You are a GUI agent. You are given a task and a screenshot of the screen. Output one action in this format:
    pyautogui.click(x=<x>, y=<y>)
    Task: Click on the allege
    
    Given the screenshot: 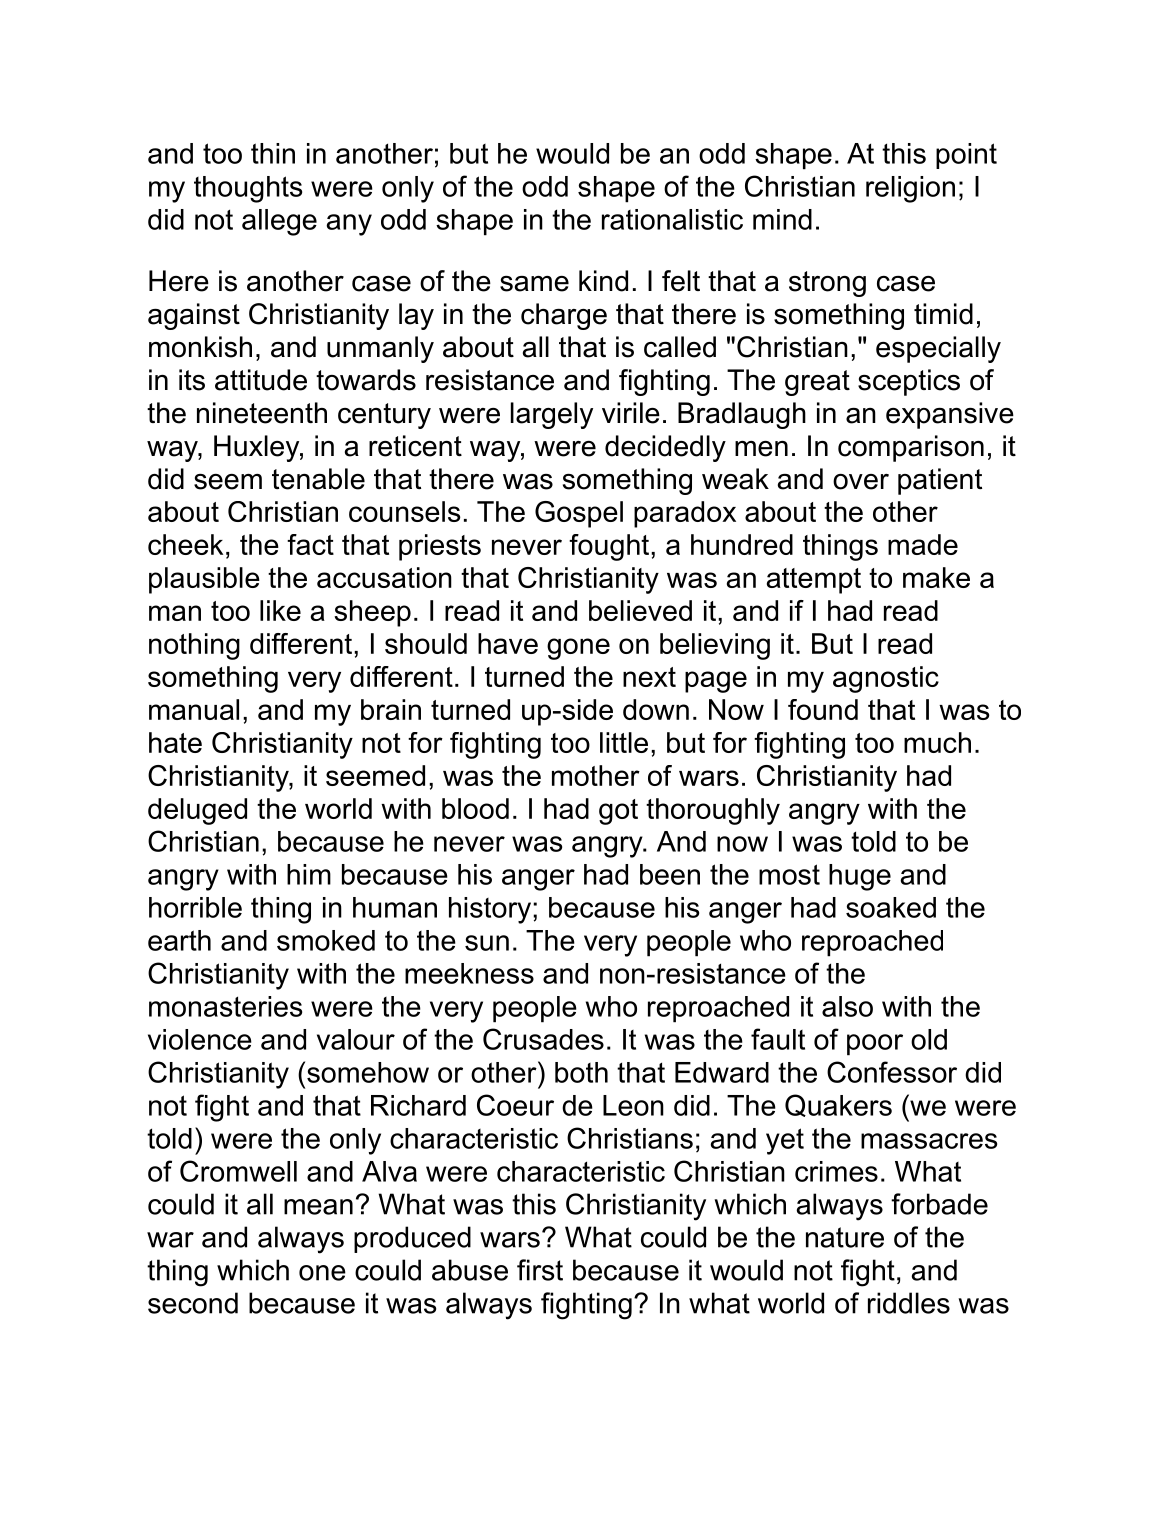 What is the action you would take?
    pyautogui.click(x=279, y=222)
